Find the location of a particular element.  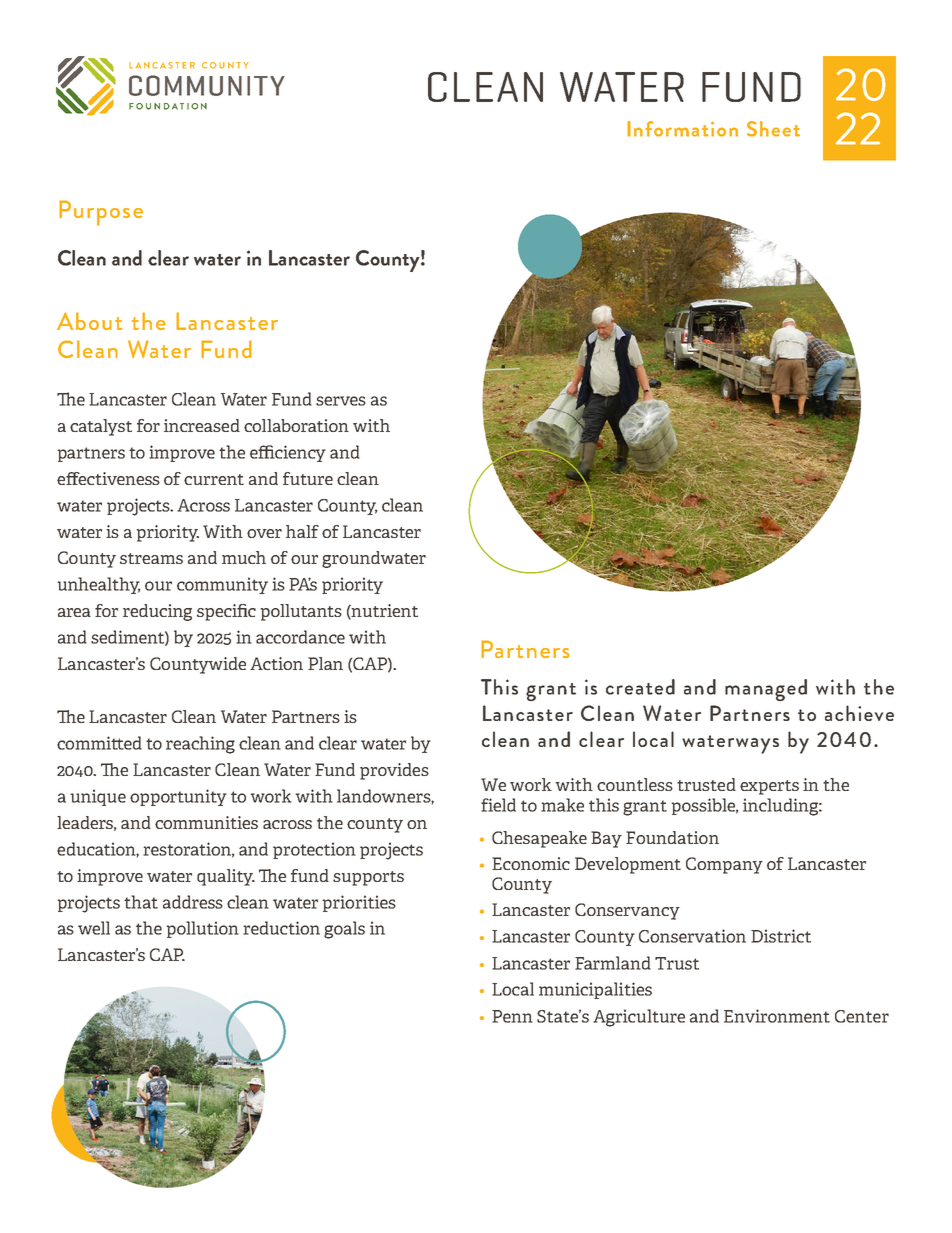

increased is located at coordinates (202, 425).
